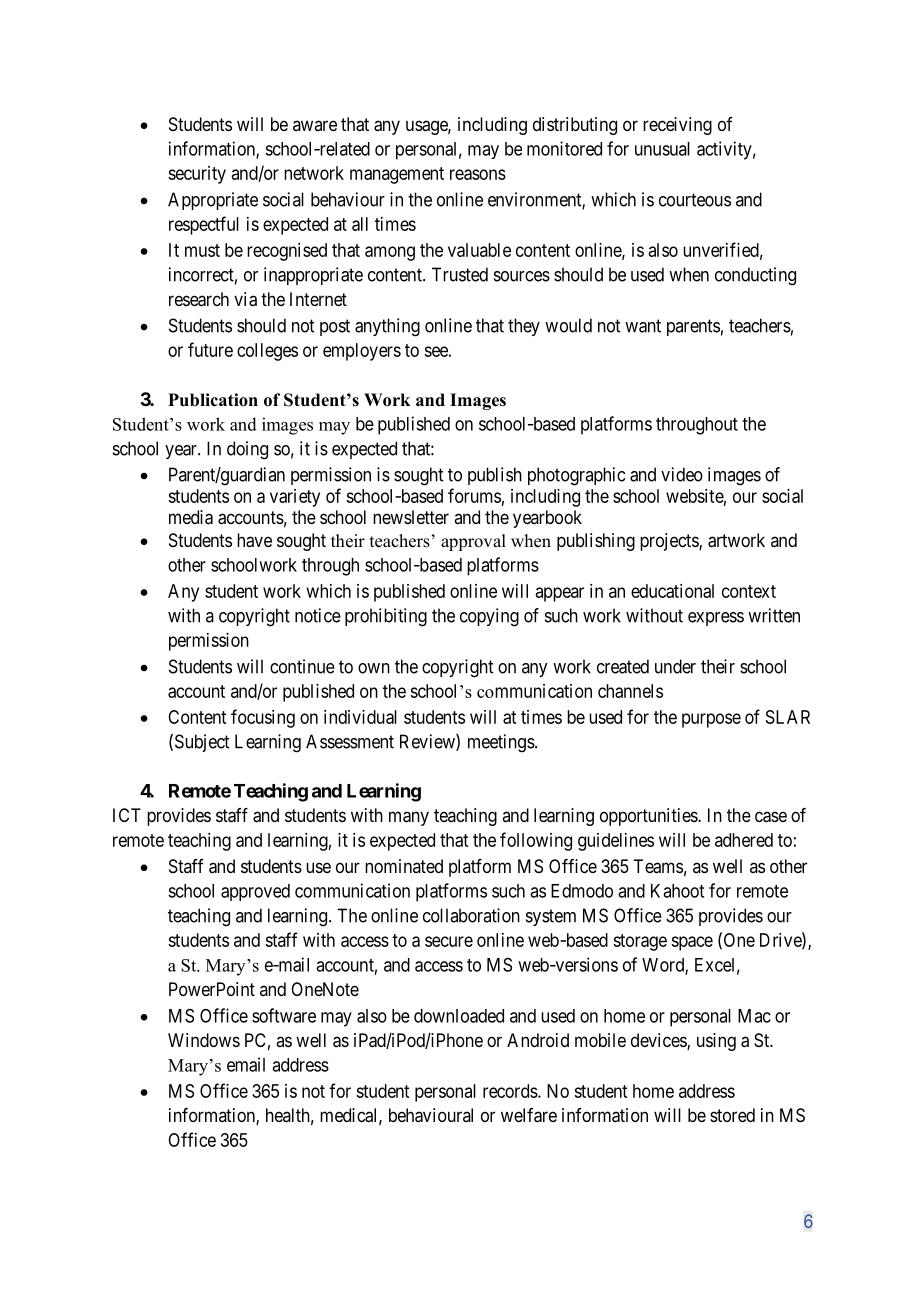 The image size is (924, 1308). What do you see at coordinates (397, 175) in the document?
I see `management` at bounding box center [397, 175].
